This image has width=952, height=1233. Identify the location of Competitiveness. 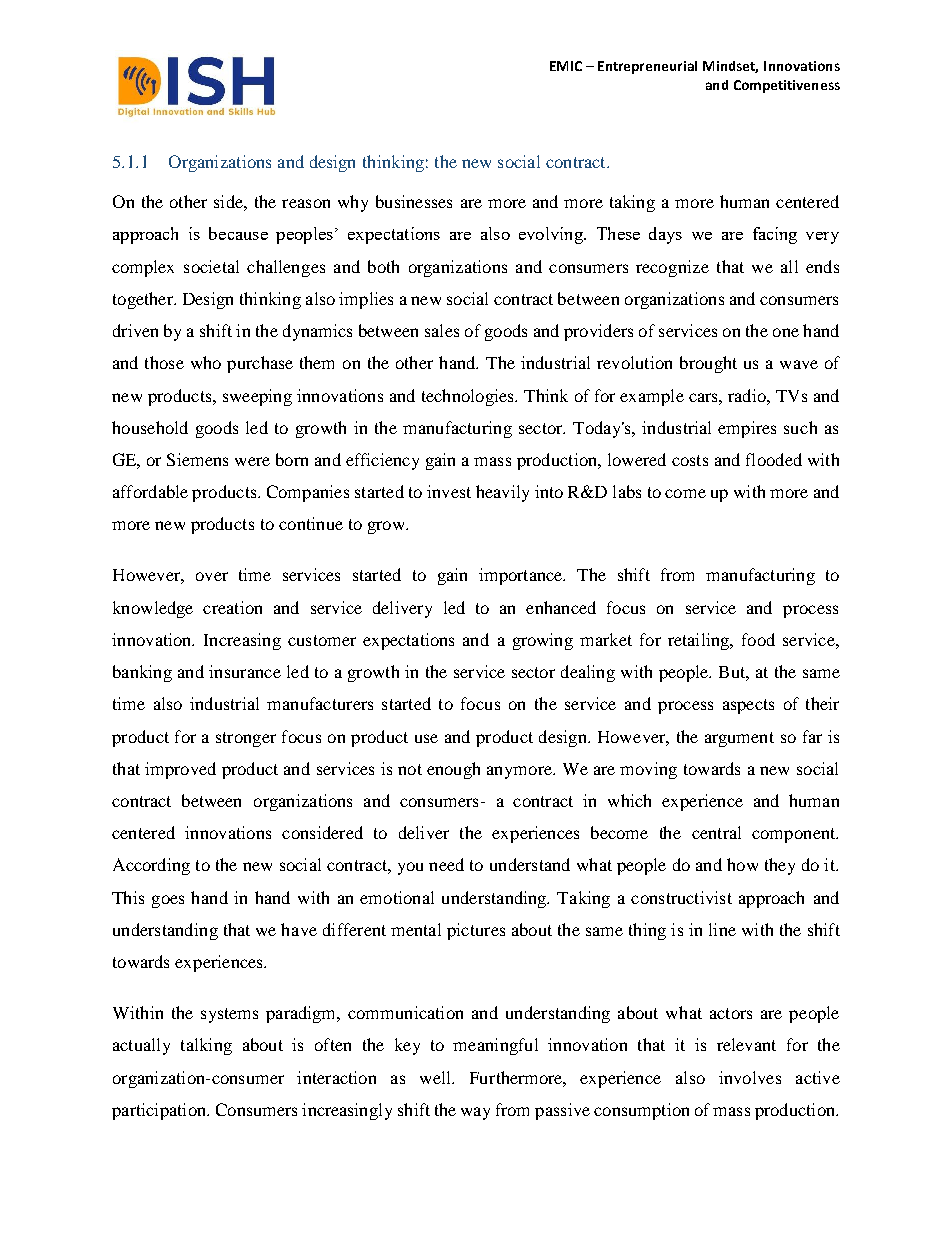
(787, 86).
